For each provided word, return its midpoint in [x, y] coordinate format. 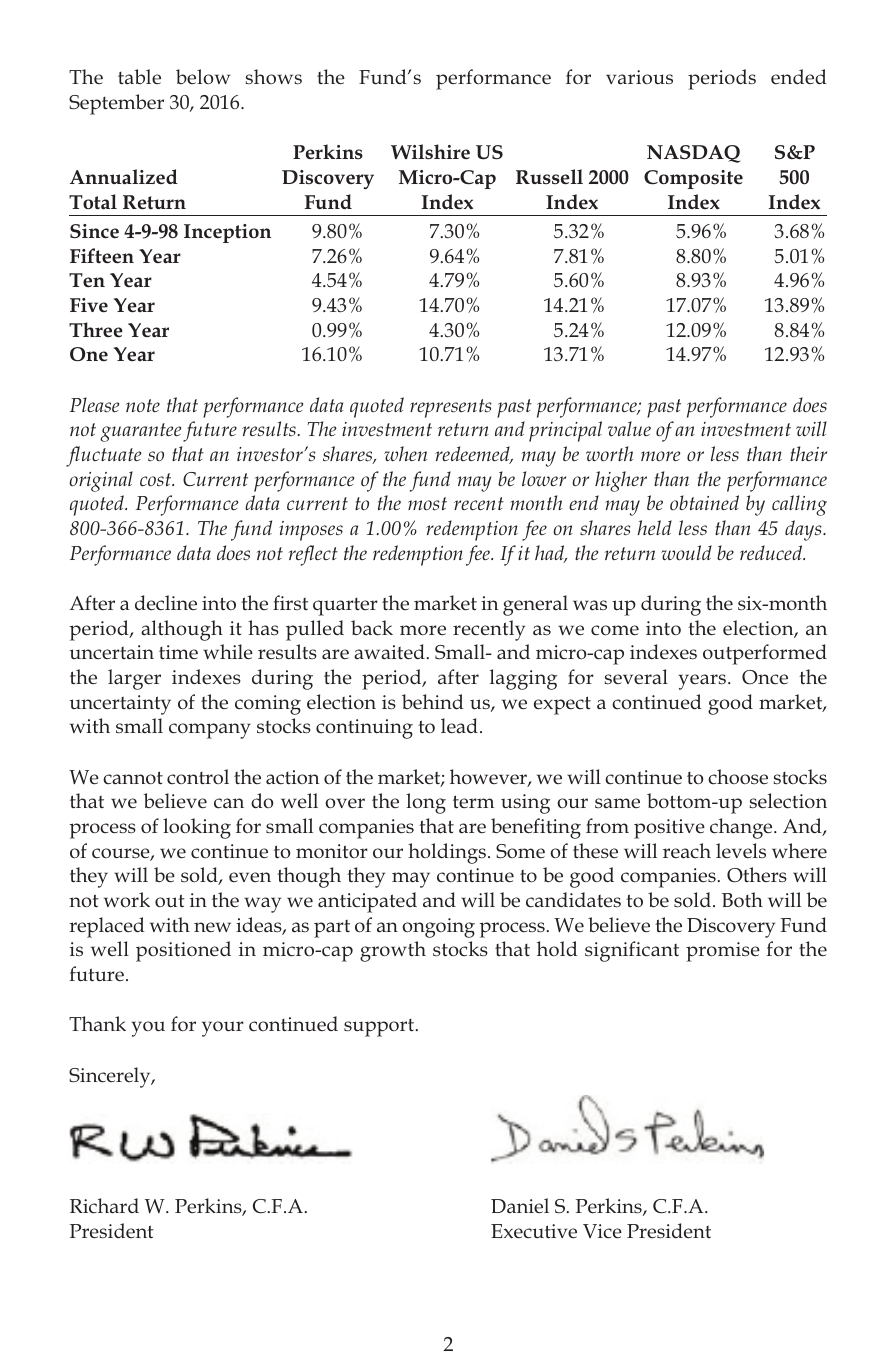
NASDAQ [693, 154]
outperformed [765, 654]
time [178, 652]
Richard [104, 1206]
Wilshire [430, 152]
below [203, 76]
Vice [602, 1231]
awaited [389, 652]
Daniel [520, 1206]
